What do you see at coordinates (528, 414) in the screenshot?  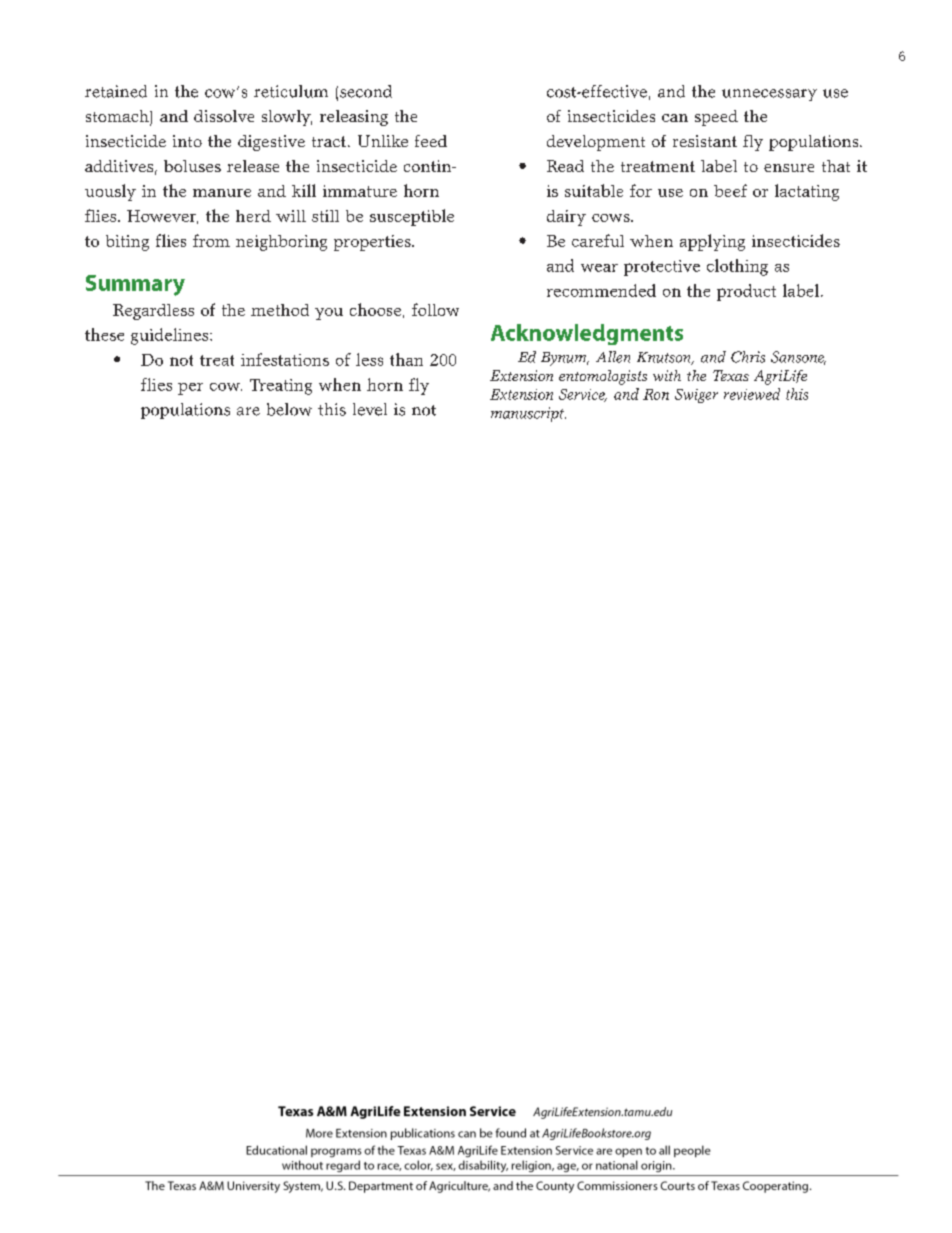 I see `manuscript` at bounding box center [528, 414].
